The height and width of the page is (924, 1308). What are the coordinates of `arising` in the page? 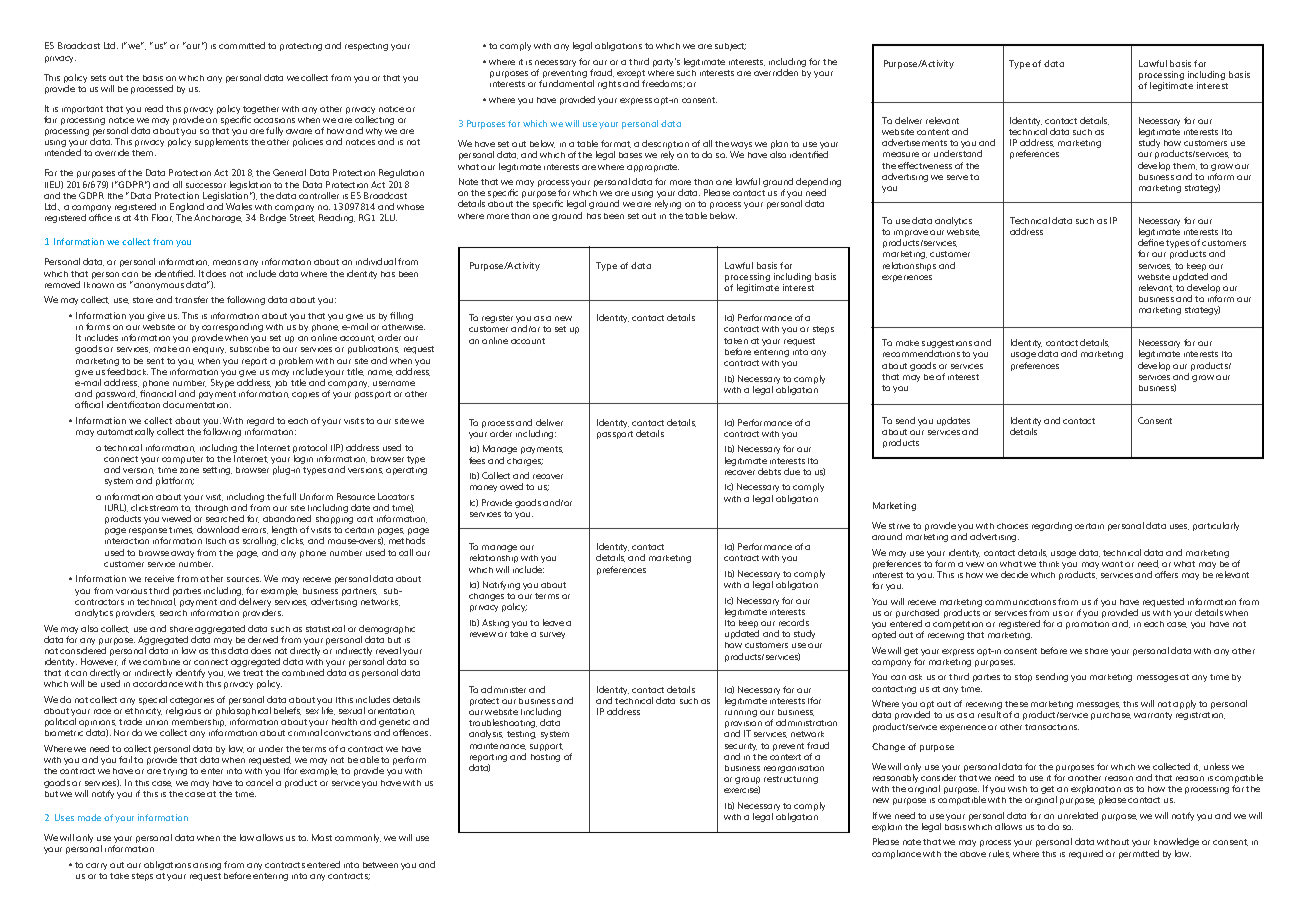 It's located at (207, 866).
